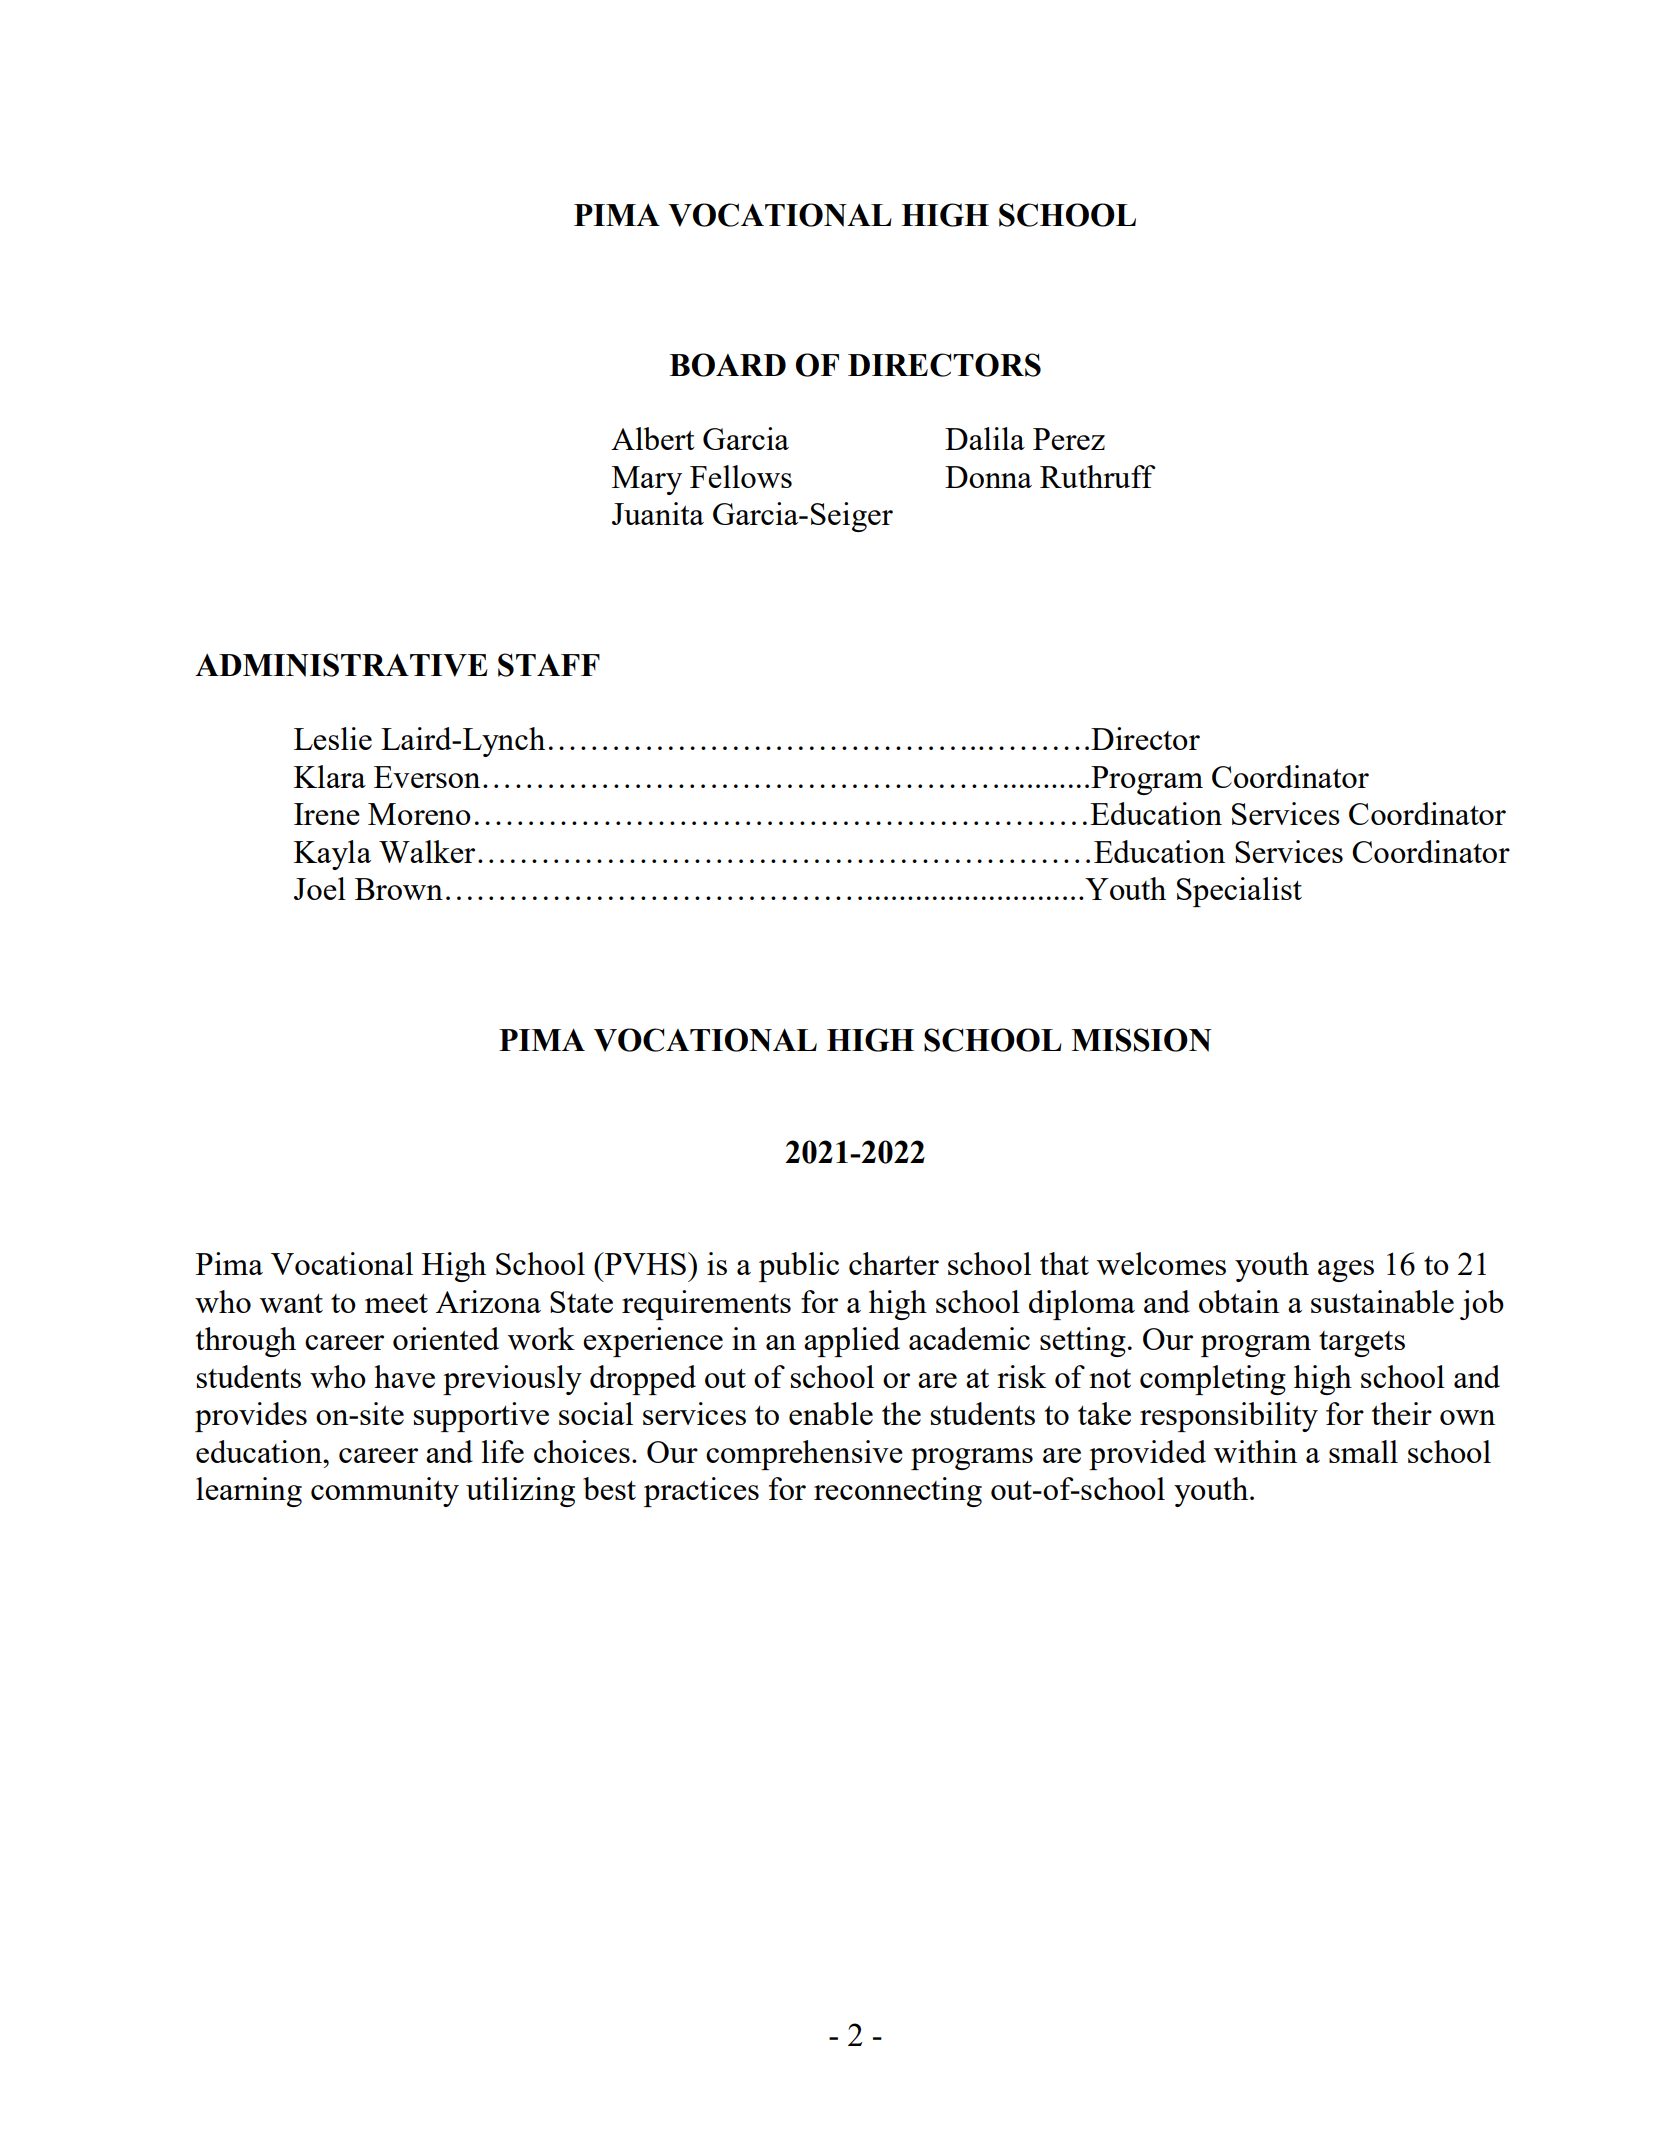 The width and height of the page is (1663, 2152). I want to click on Perez, so click(1069, 439).
